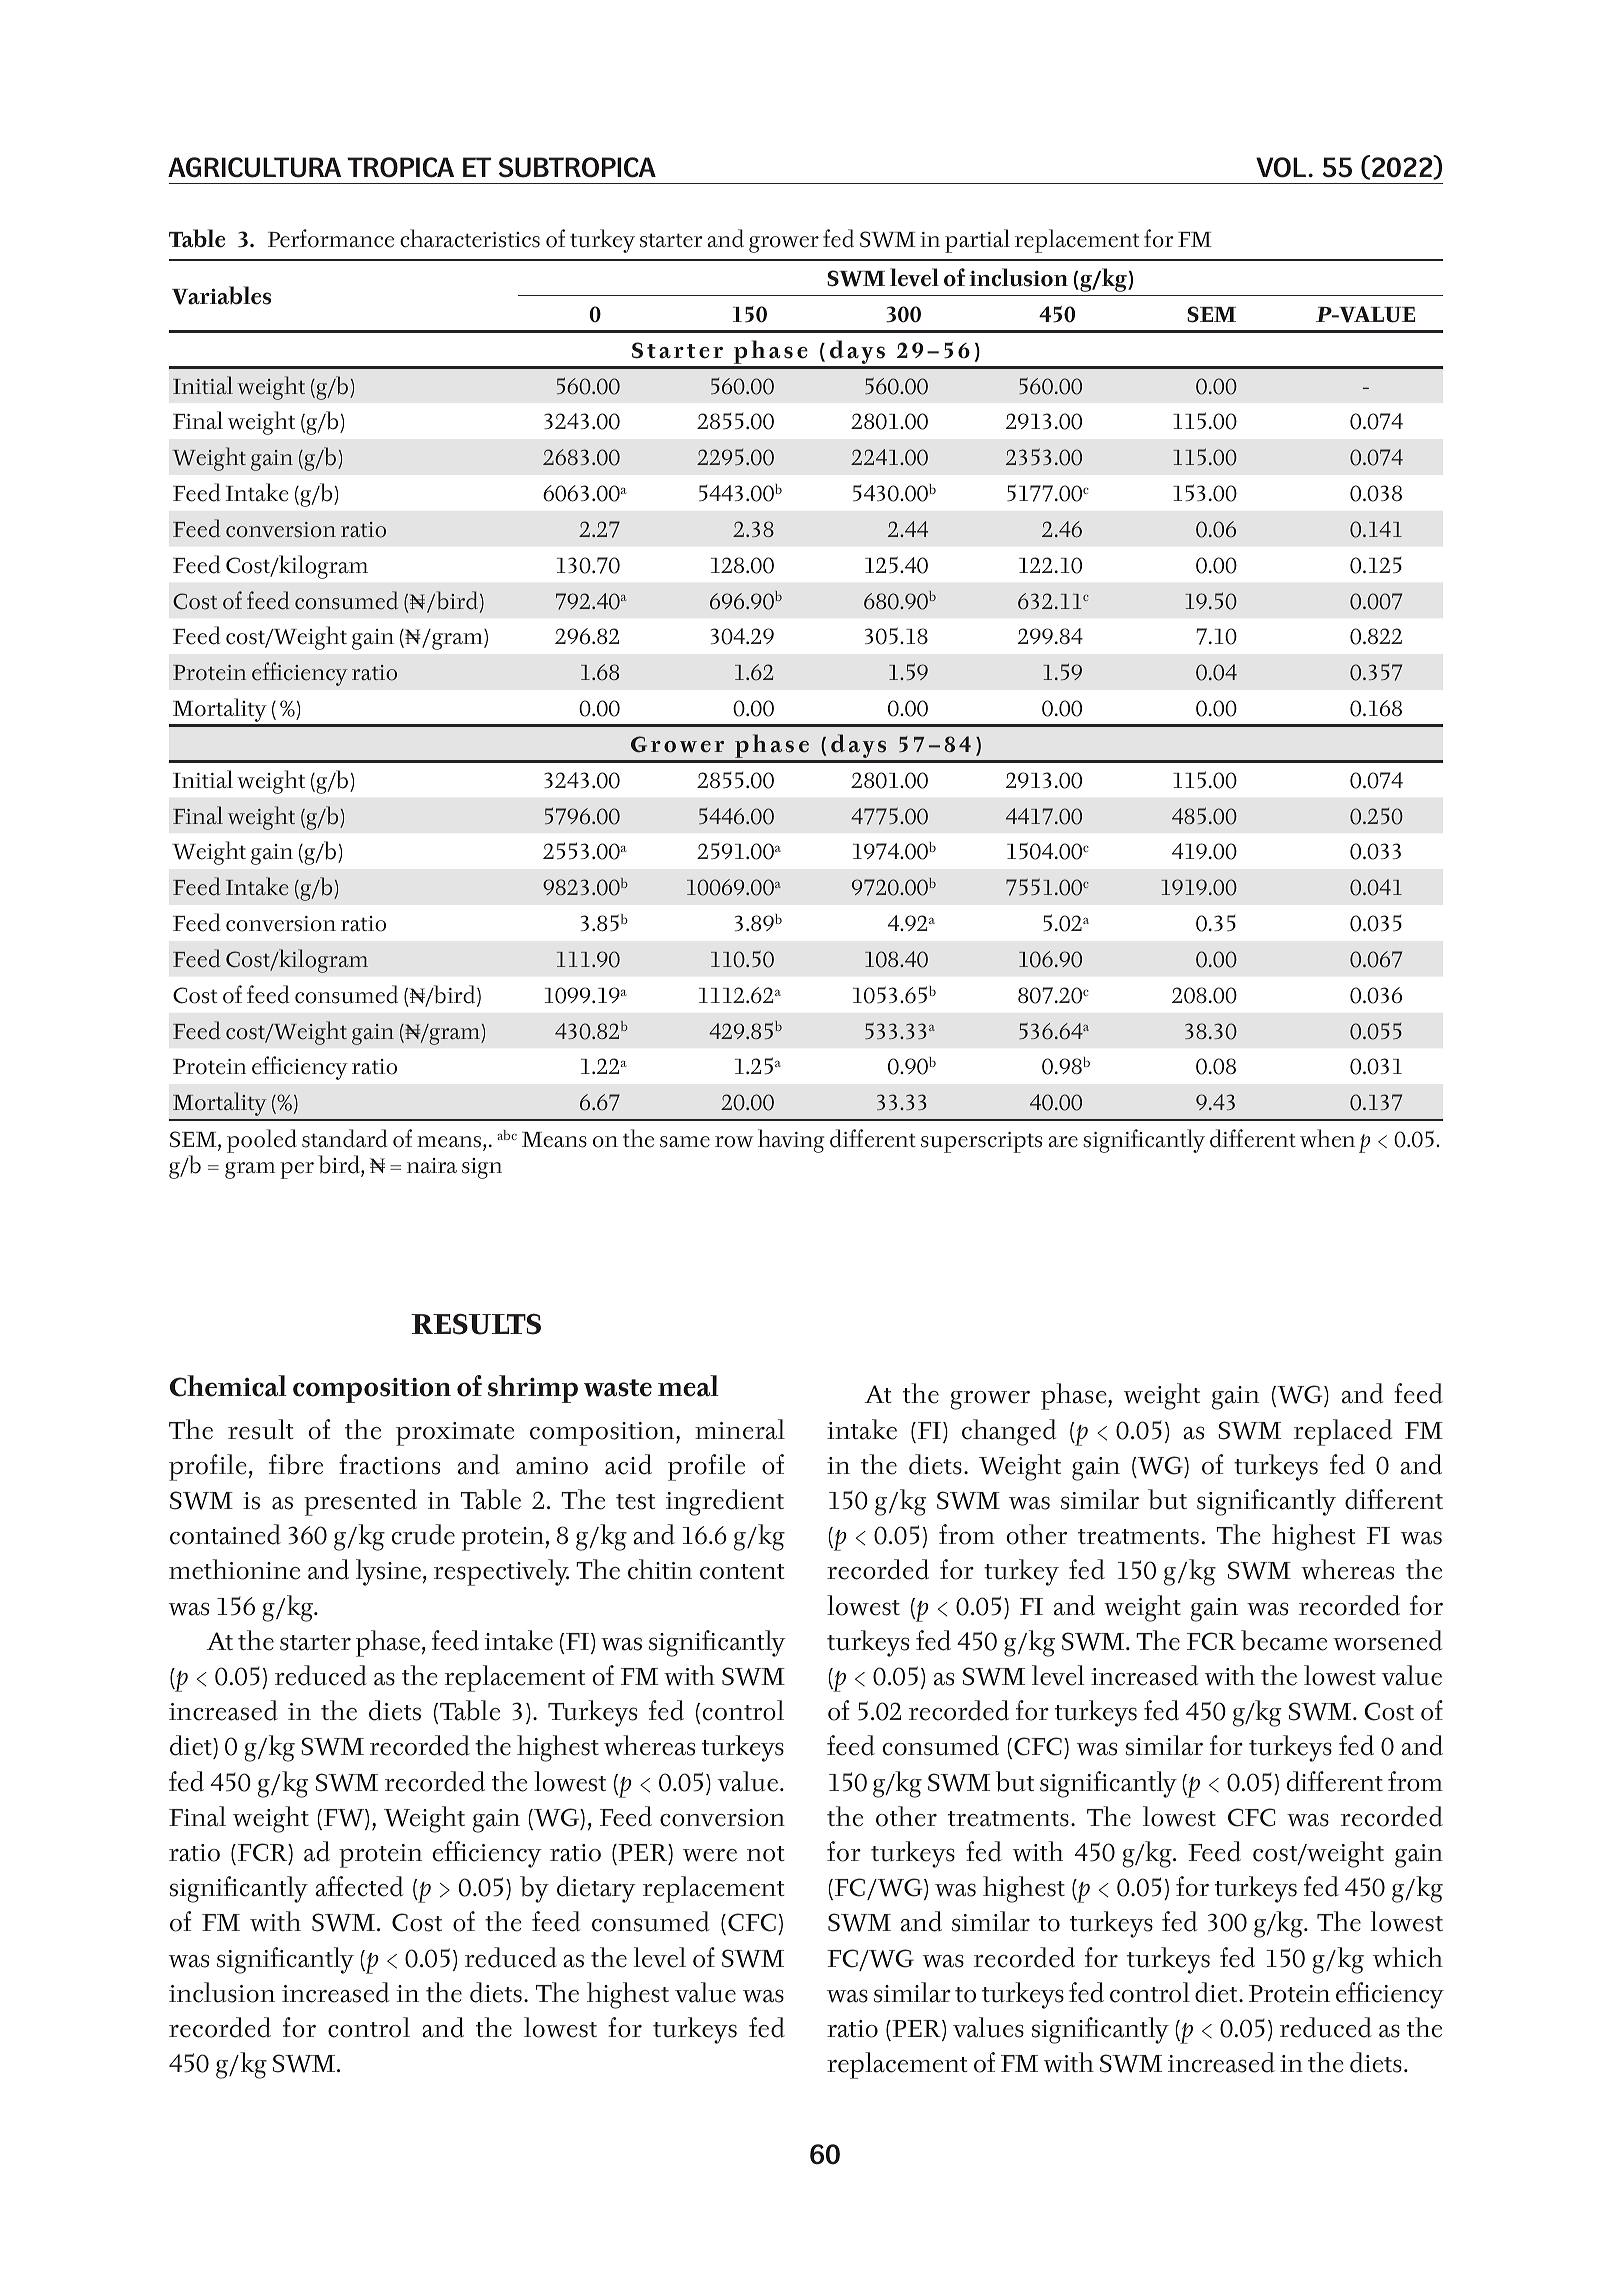 Image resolution: width=1612 pixels, height=2280 pixels. I want to click on Performance, so click(331, 238).
